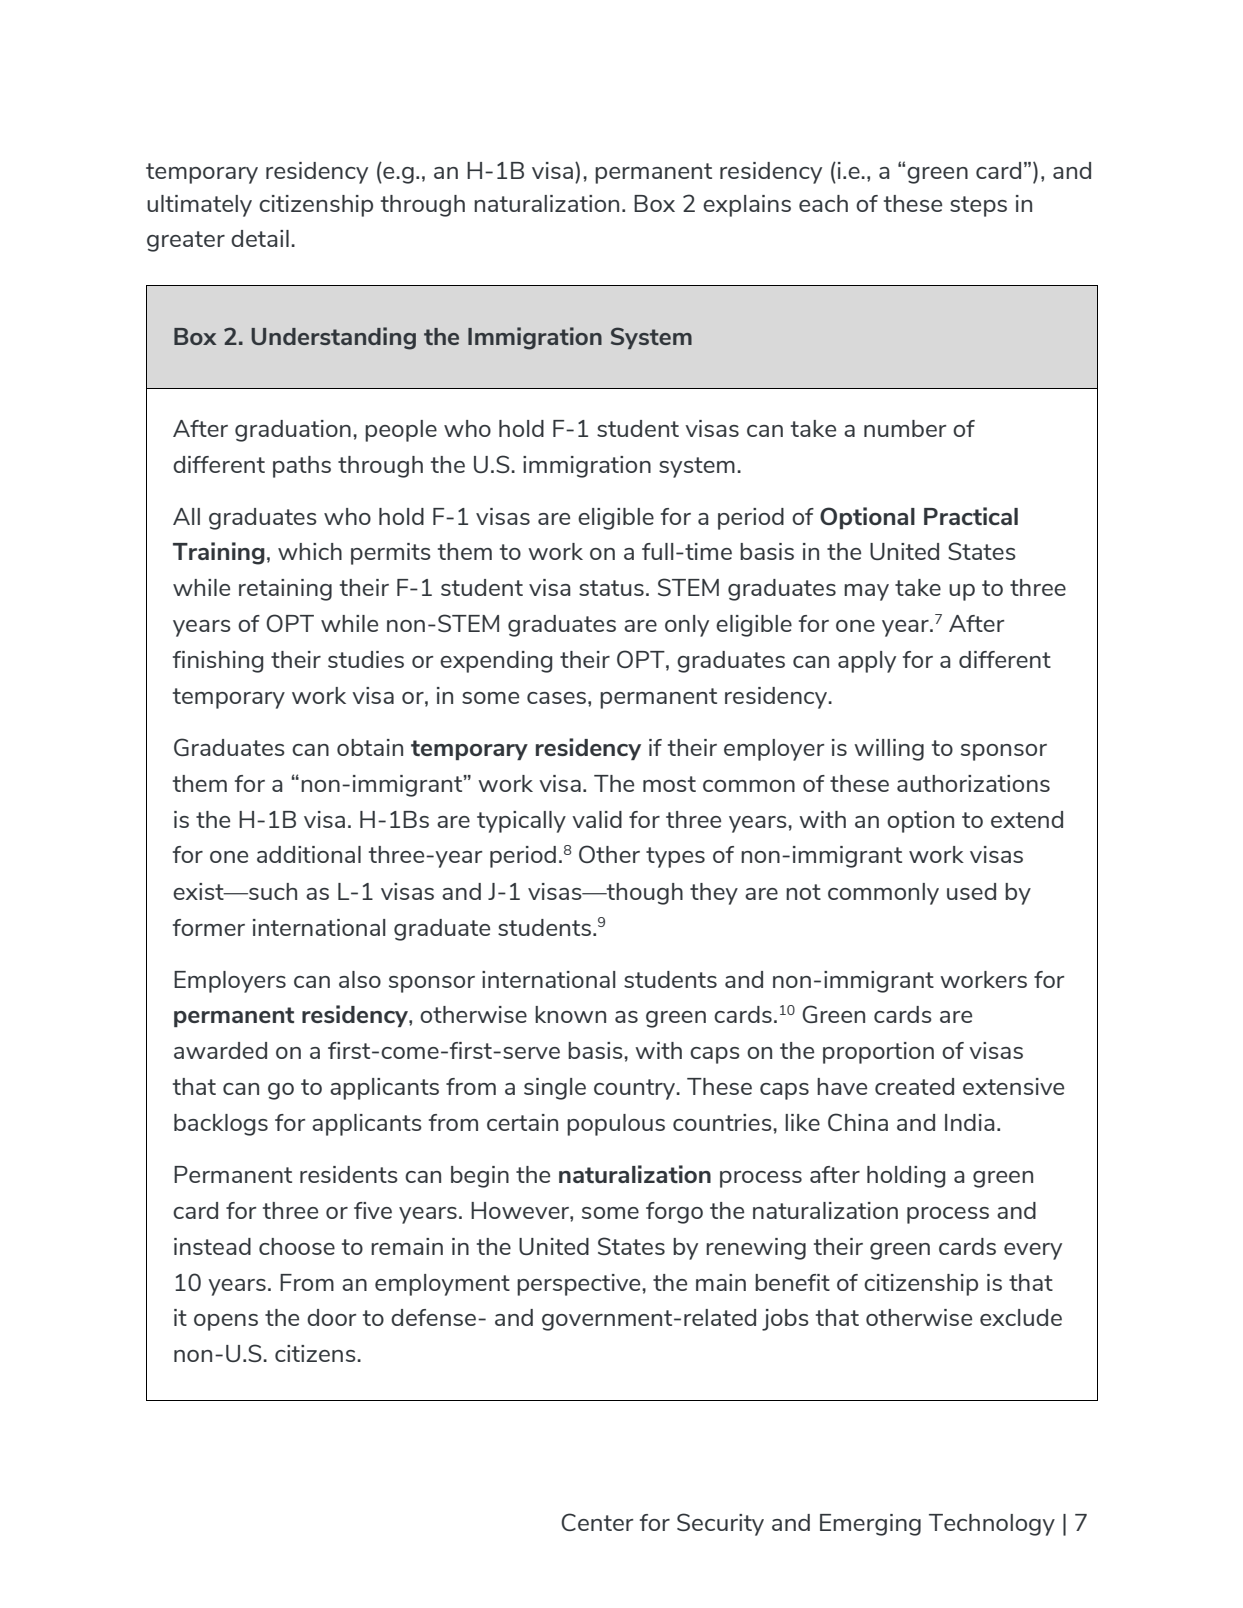  What do you see at coordinates (226, 1322) in the image?
I see `opens` at bounding box center [226, 1322].
